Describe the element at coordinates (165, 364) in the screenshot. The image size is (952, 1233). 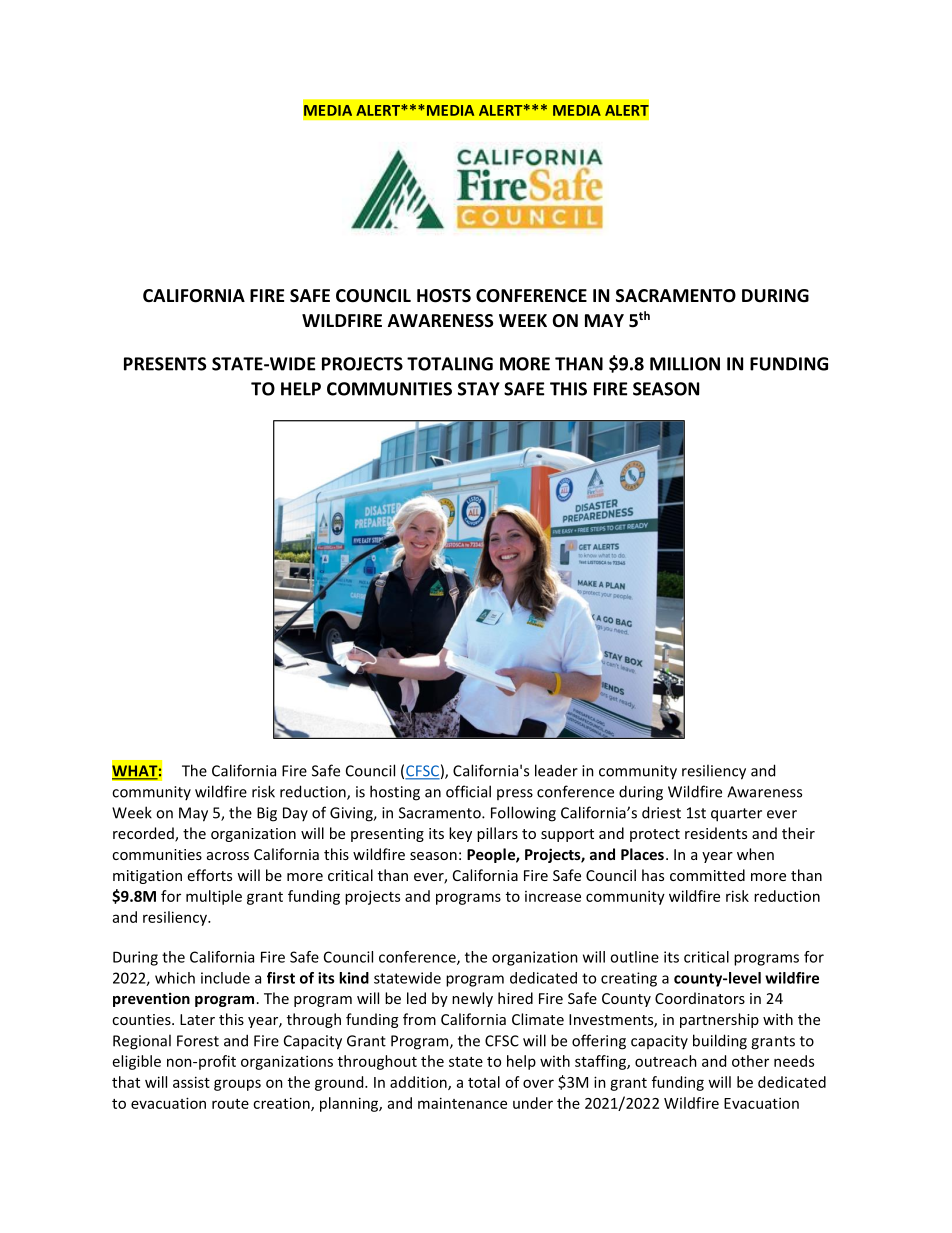
I see `PRESENTS` at that location.
